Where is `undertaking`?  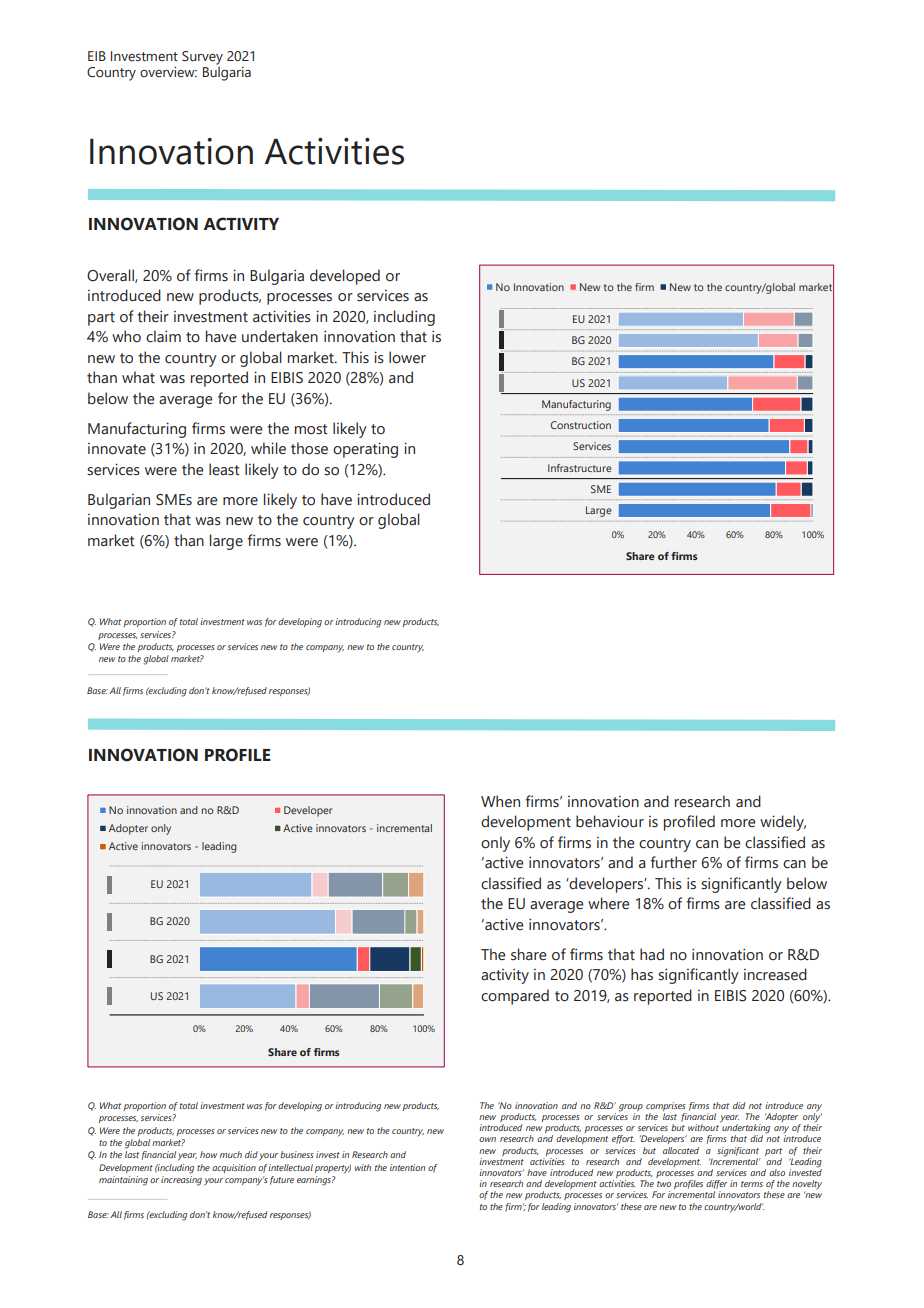 undertaking is located at coordinates (745, 1129).
